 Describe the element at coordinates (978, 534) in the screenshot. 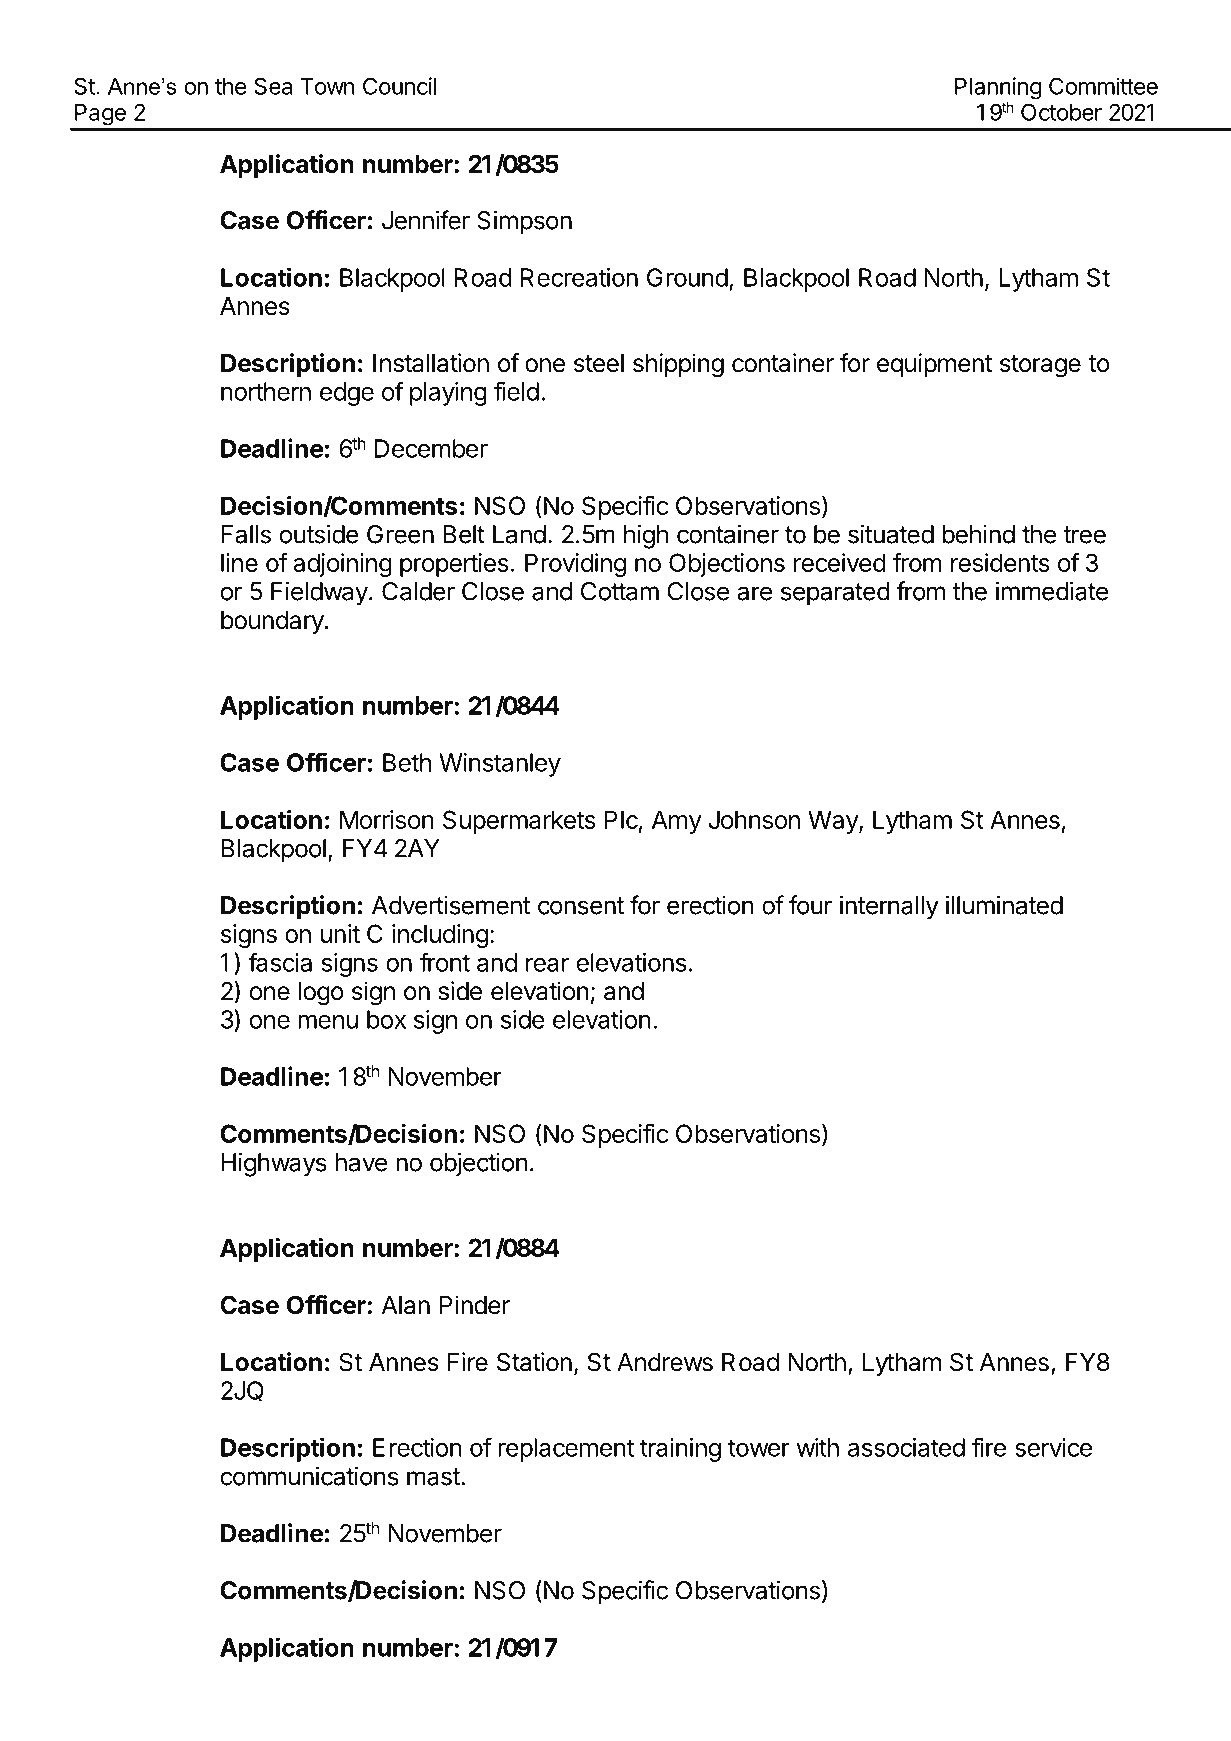

I see `behind` at that location.
